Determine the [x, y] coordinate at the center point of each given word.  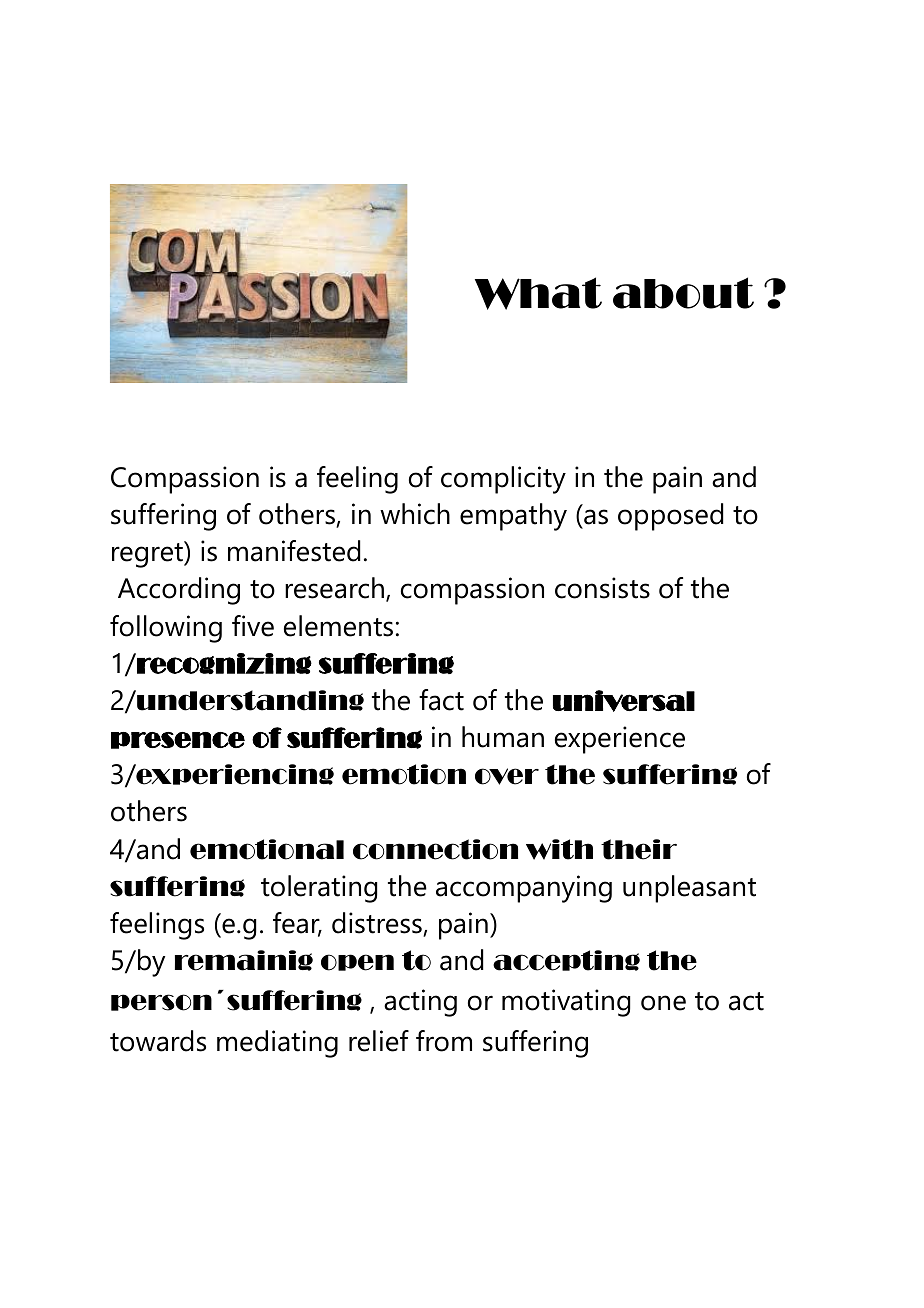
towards [158, 1041]
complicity [503, 480]
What [538, 293]
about [683, 293]
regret [148, 554]
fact [441, 700]
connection [435, 849]
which [415, 514]
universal [624, 701]
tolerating [319, 889]
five [253, 626]
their [639, 849]
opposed [670, 517]
